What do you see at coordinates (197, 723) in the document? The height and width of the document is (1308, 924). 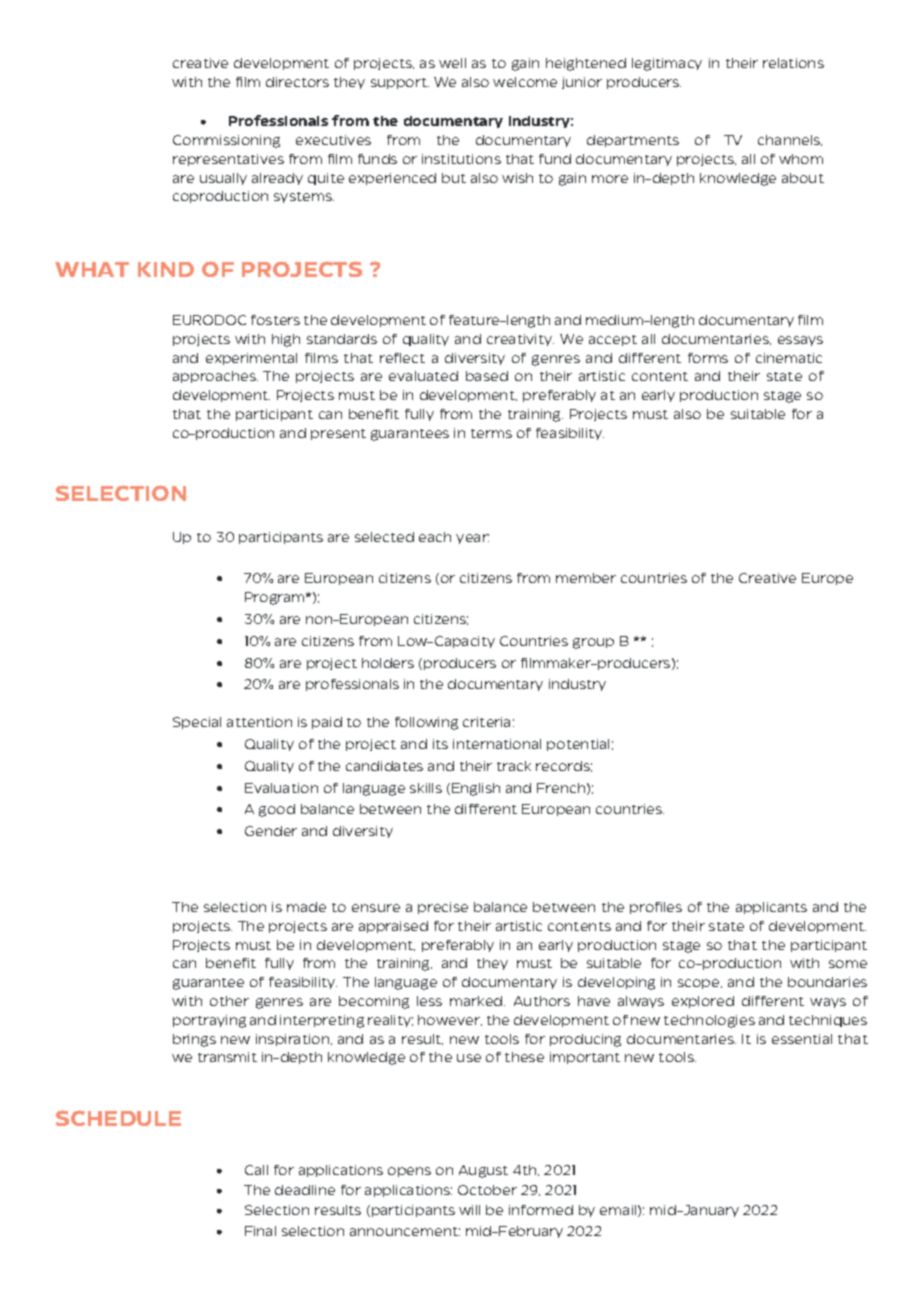 I see `Special` at bounding box center [197, 723].
